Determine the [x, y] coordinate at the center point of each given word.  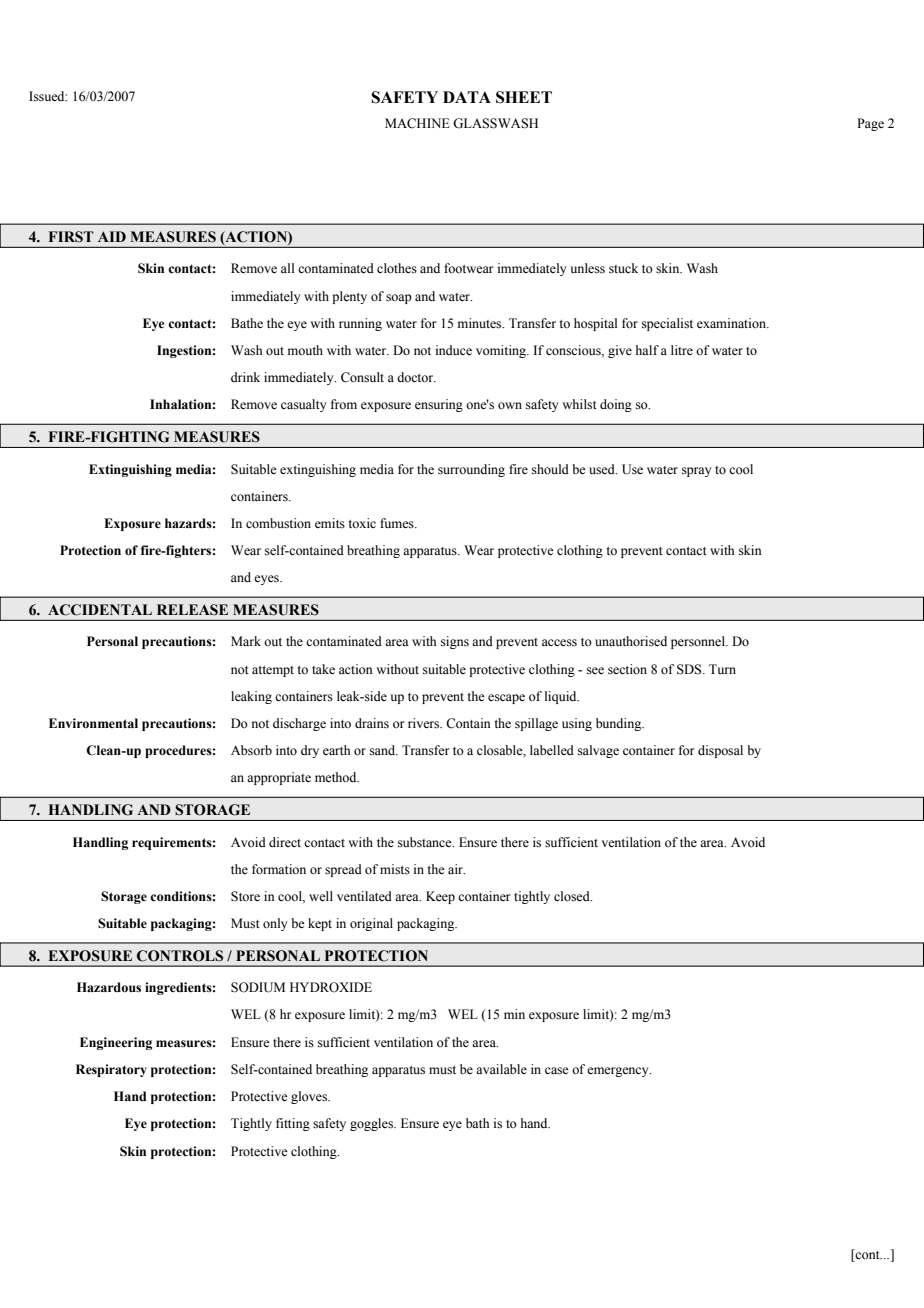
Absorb [251, 750]
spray [696, 472]
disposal [720, 751]
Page [870, 124]
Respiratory [111, 1070]
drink [245, 377]
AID [112, 236]
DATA [467, 97]
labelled [552, 750]
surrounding [471, 470]
